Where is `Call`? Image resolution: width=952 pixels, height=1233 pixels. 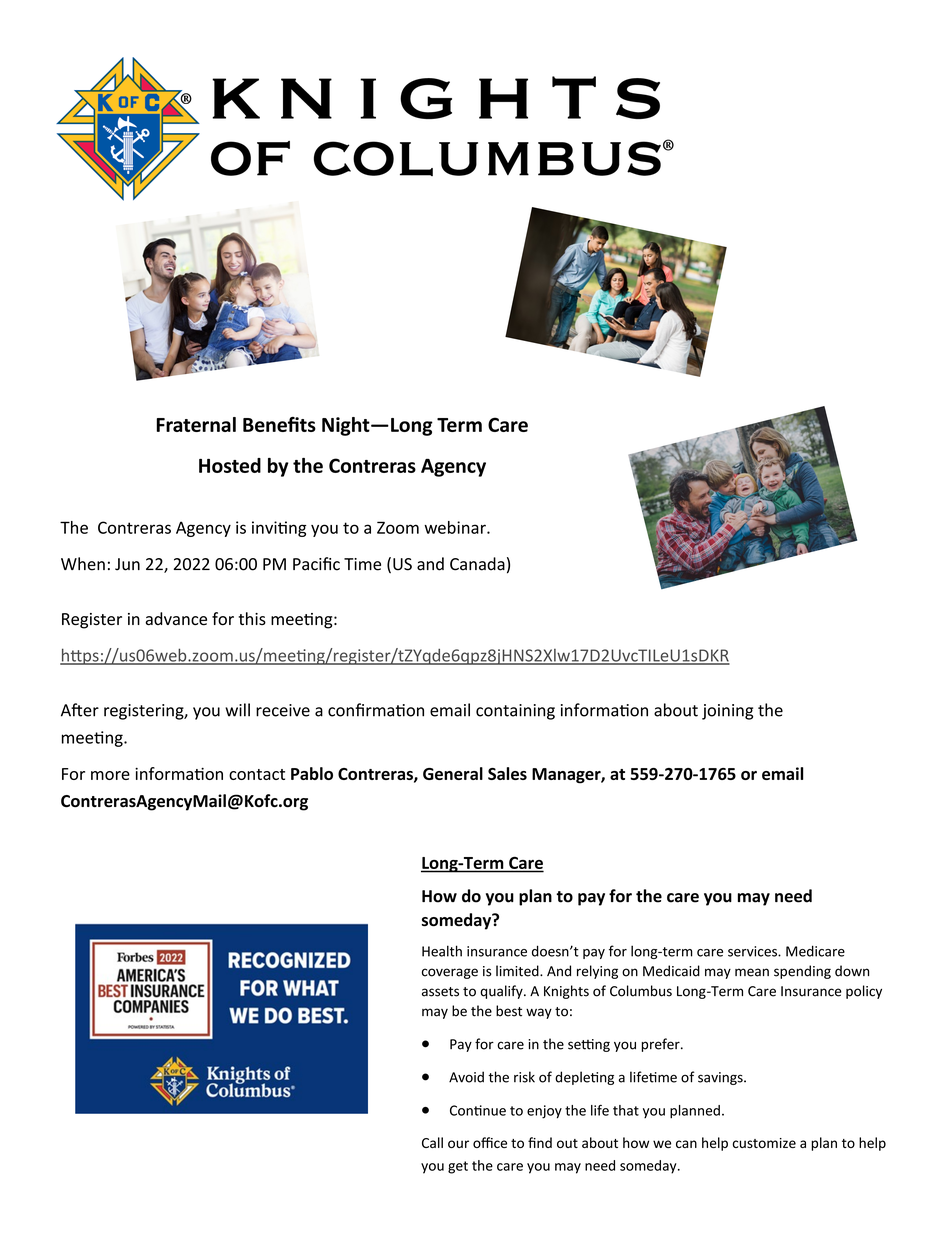
Call is located at coordinates (432, 1142).
